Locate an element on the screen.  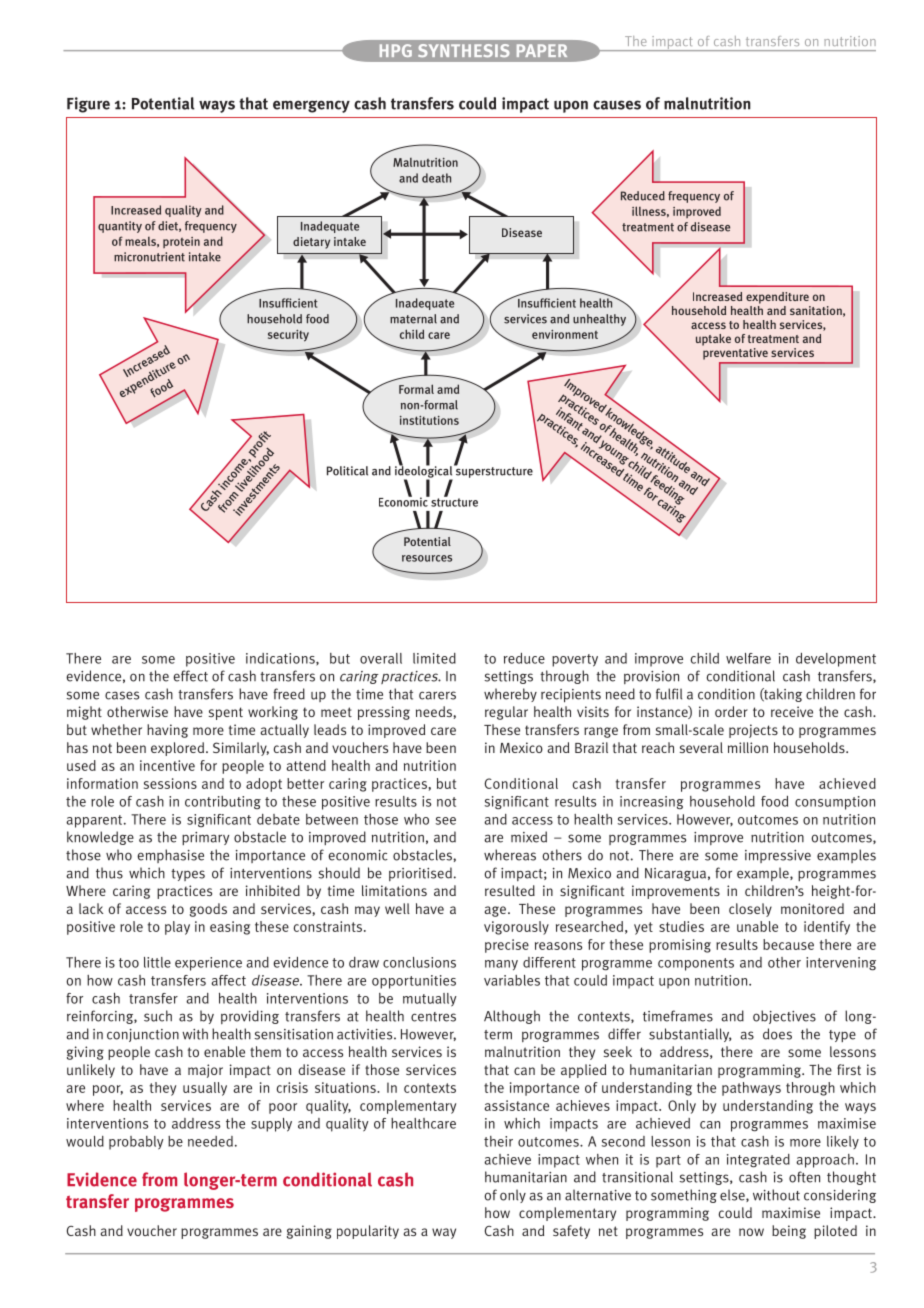
their is located at coordinates (498, 1141).
